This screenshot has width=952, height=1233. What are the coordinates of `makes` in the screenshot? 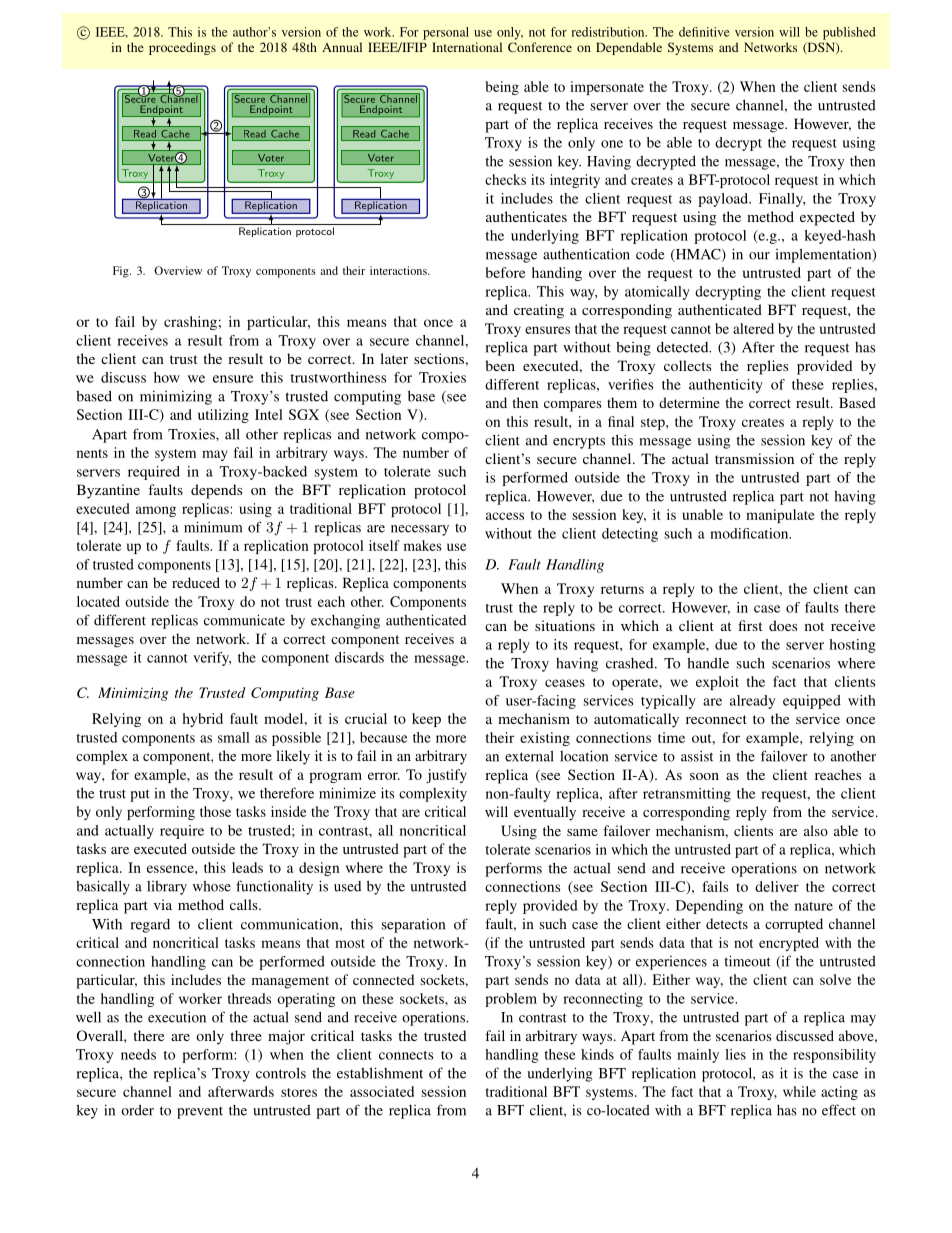 It's located at (422, 545).
